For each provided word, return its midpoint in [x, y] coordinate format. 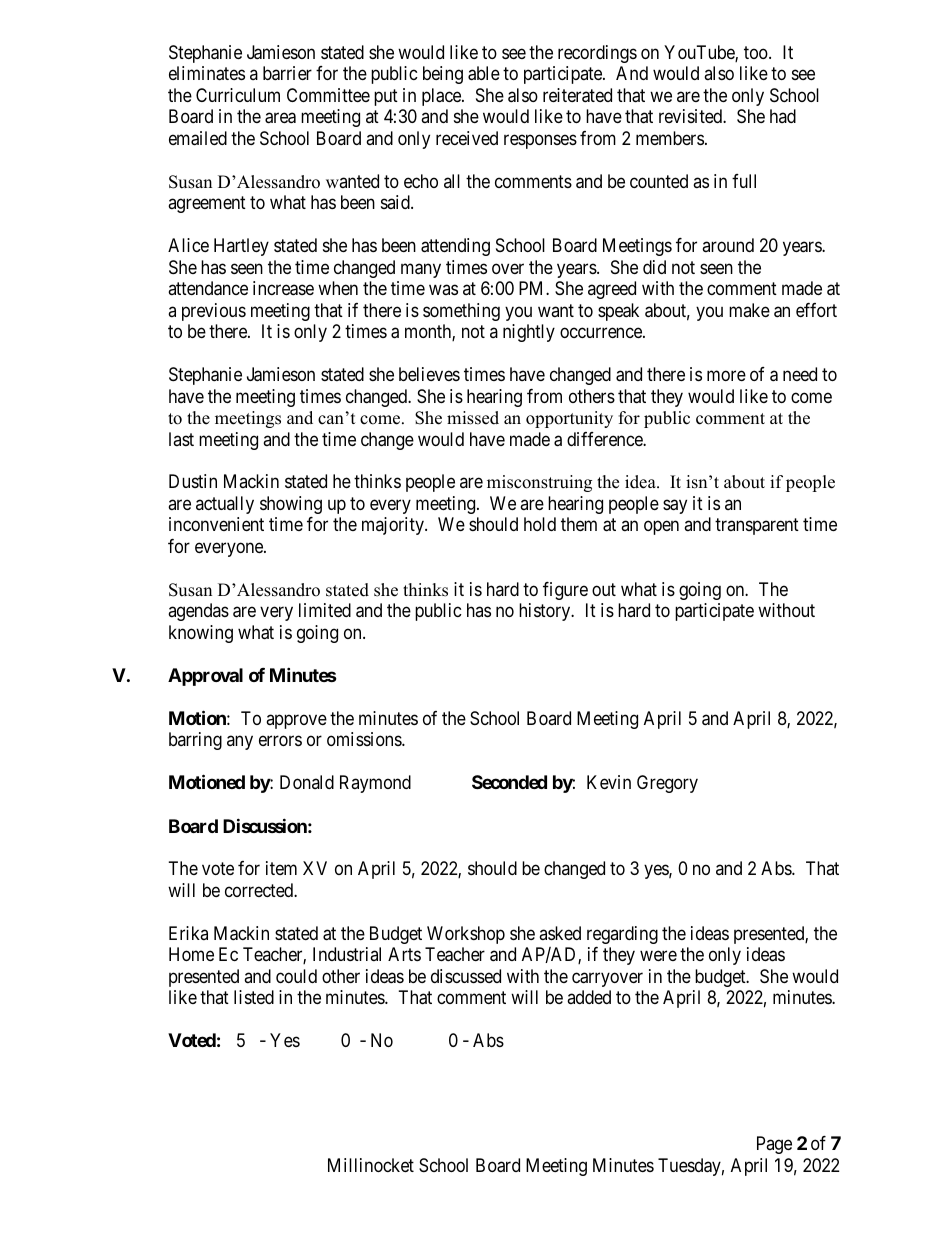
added [589, 997]
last [181, 439]
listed [254, 997]
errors [280, 741]
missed [473, 418]
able [484, 73]
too [757, 52]
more [726, 375]
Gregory [667, 784]
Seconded [509, 782]
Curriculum [238, 95]
